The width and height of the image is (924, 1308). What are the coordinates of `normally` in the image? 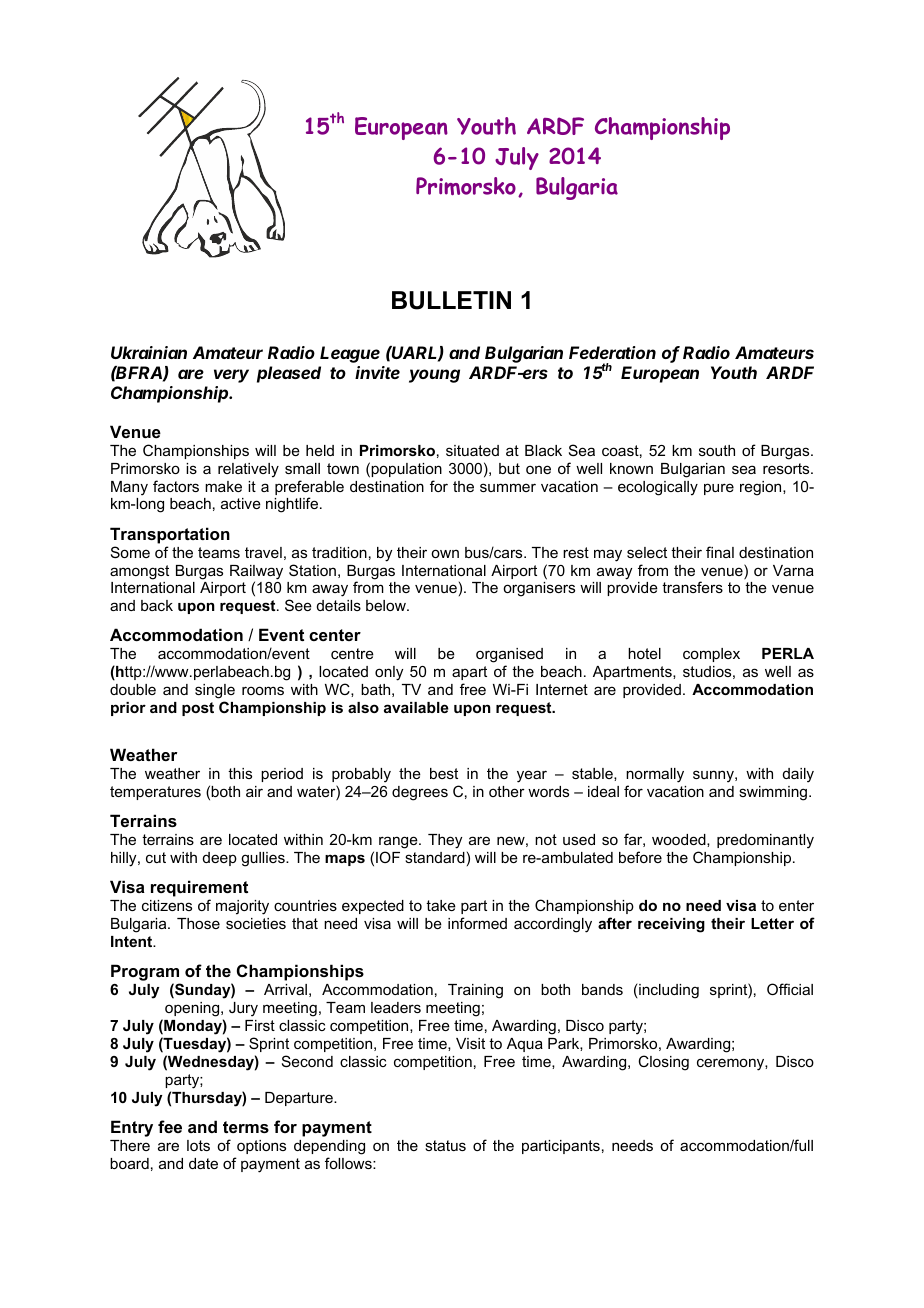 It's located at (655, 775).
